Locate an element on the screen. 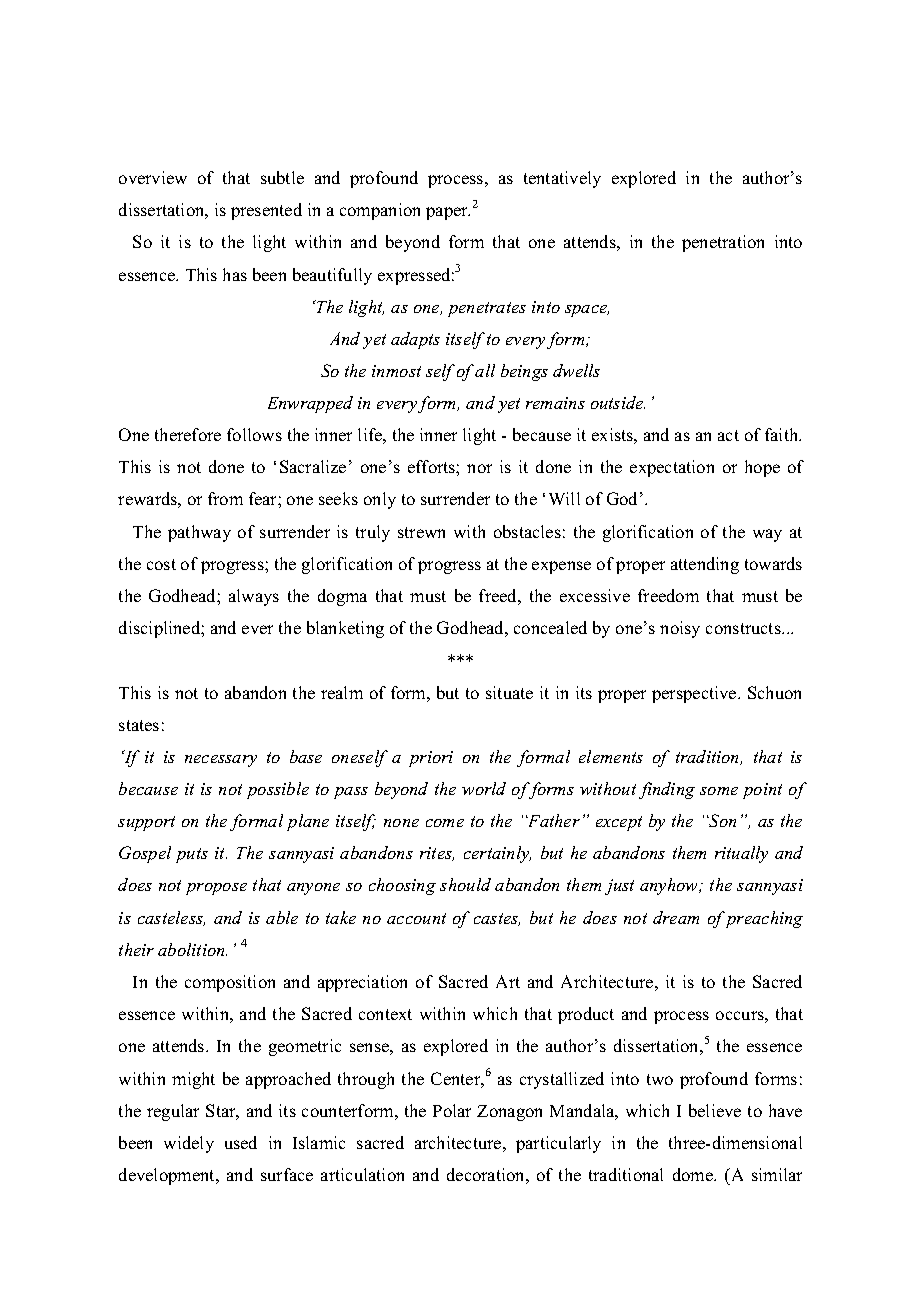 This screenshot has width=924, height=1308. companion is located at coordinates (380, 211).
